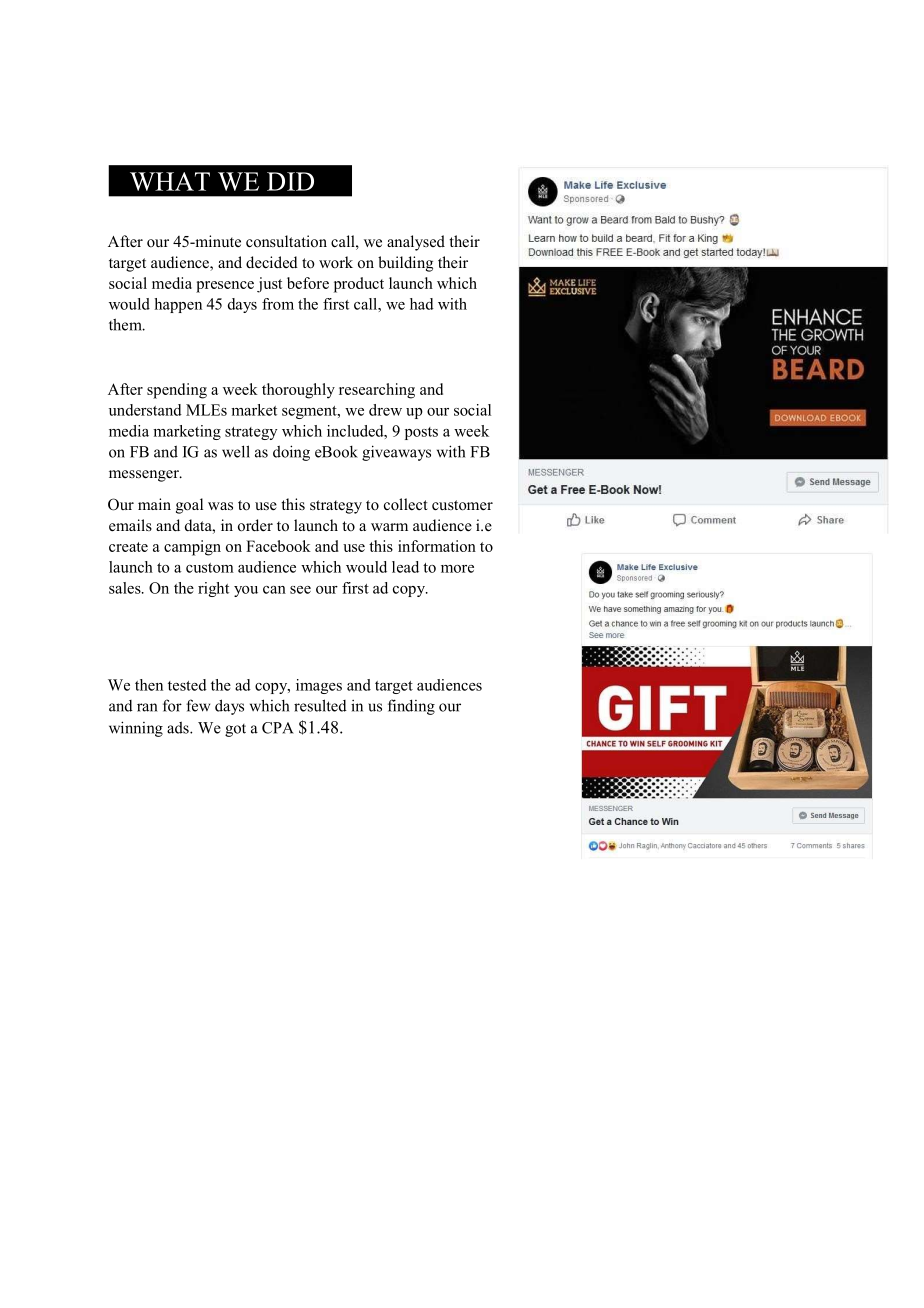 Image resolution: width=924 pixels, height=1308 pixels. I want to click on ran, so click(147, 707).
